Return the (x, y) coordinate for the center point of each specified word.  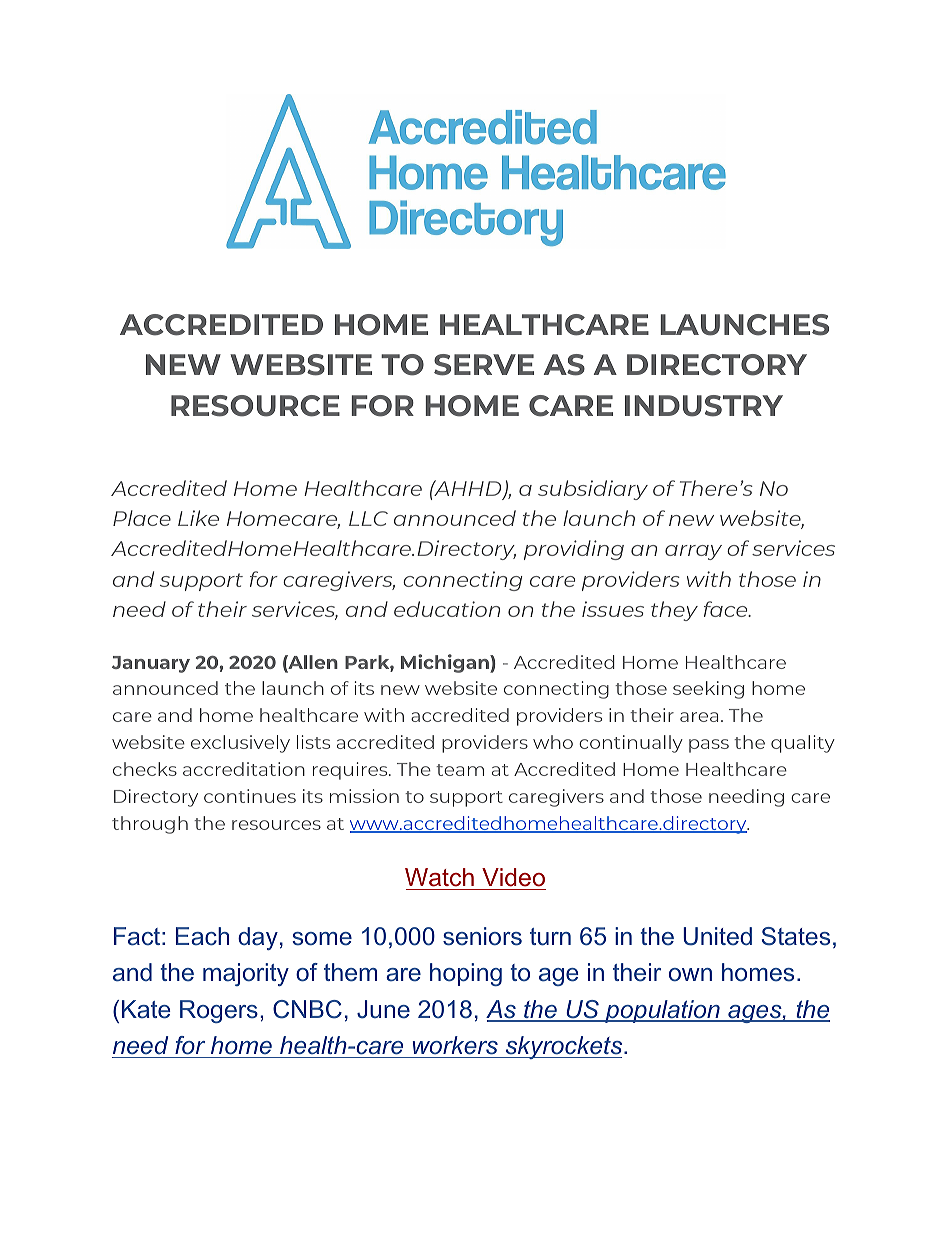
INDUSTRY (704, 406)
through (150, 825)
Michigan (446, 663)
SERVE (484, 365)
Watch (439, 877)
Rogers (219, 1011)
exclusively (240, 744)
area (699, 717)
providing (574, 550)
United (717, 936)
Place (142, 518)
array (693, 552)
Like (198, 518)
